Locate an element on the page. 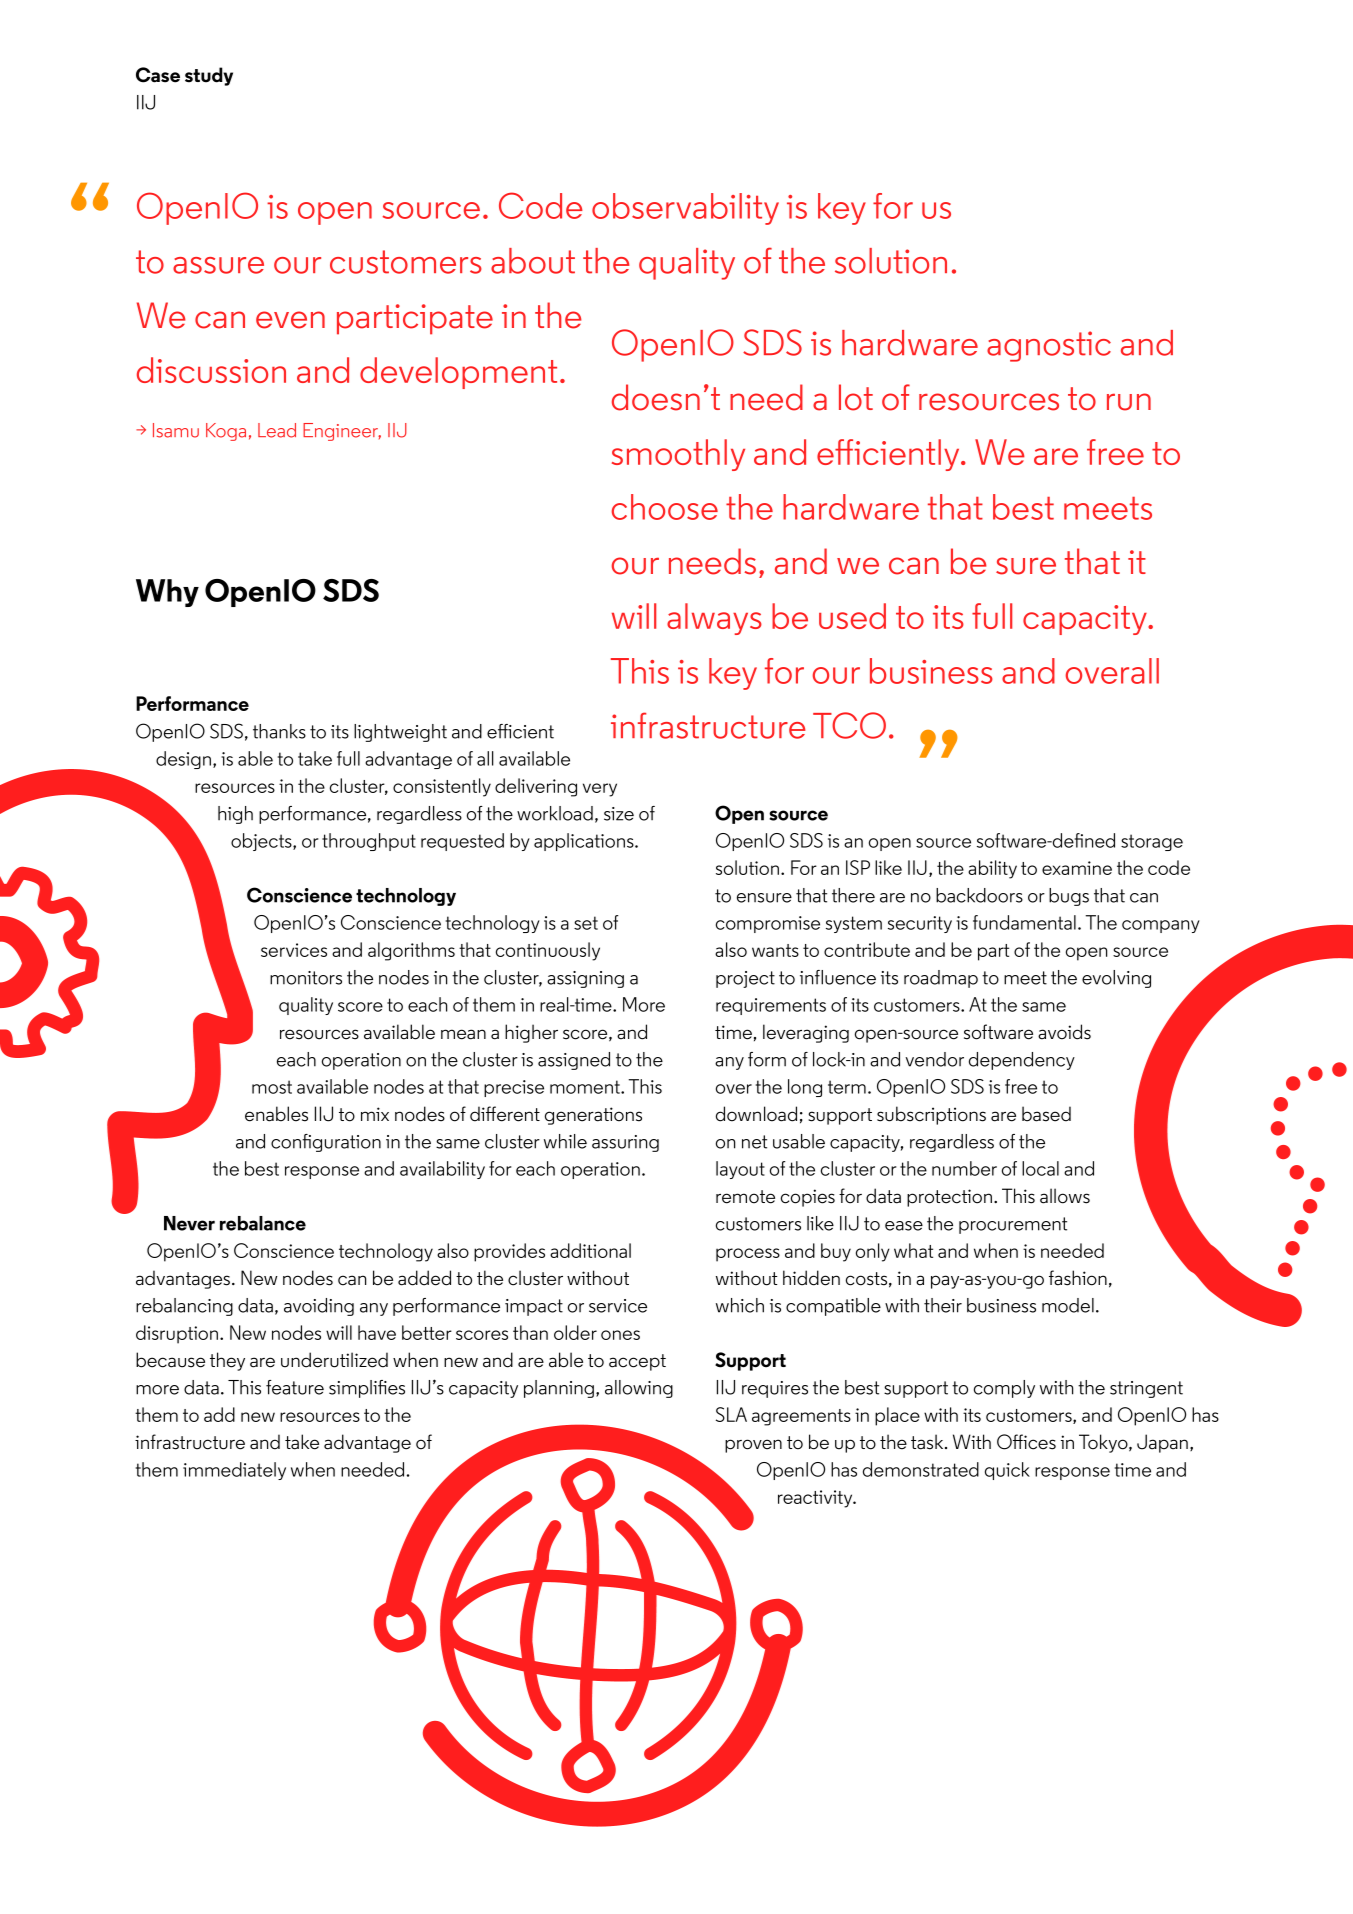 Image resolution: width=1353 pixels, height=1914 pixels. SLA is located at coordinates (731, 1414).
